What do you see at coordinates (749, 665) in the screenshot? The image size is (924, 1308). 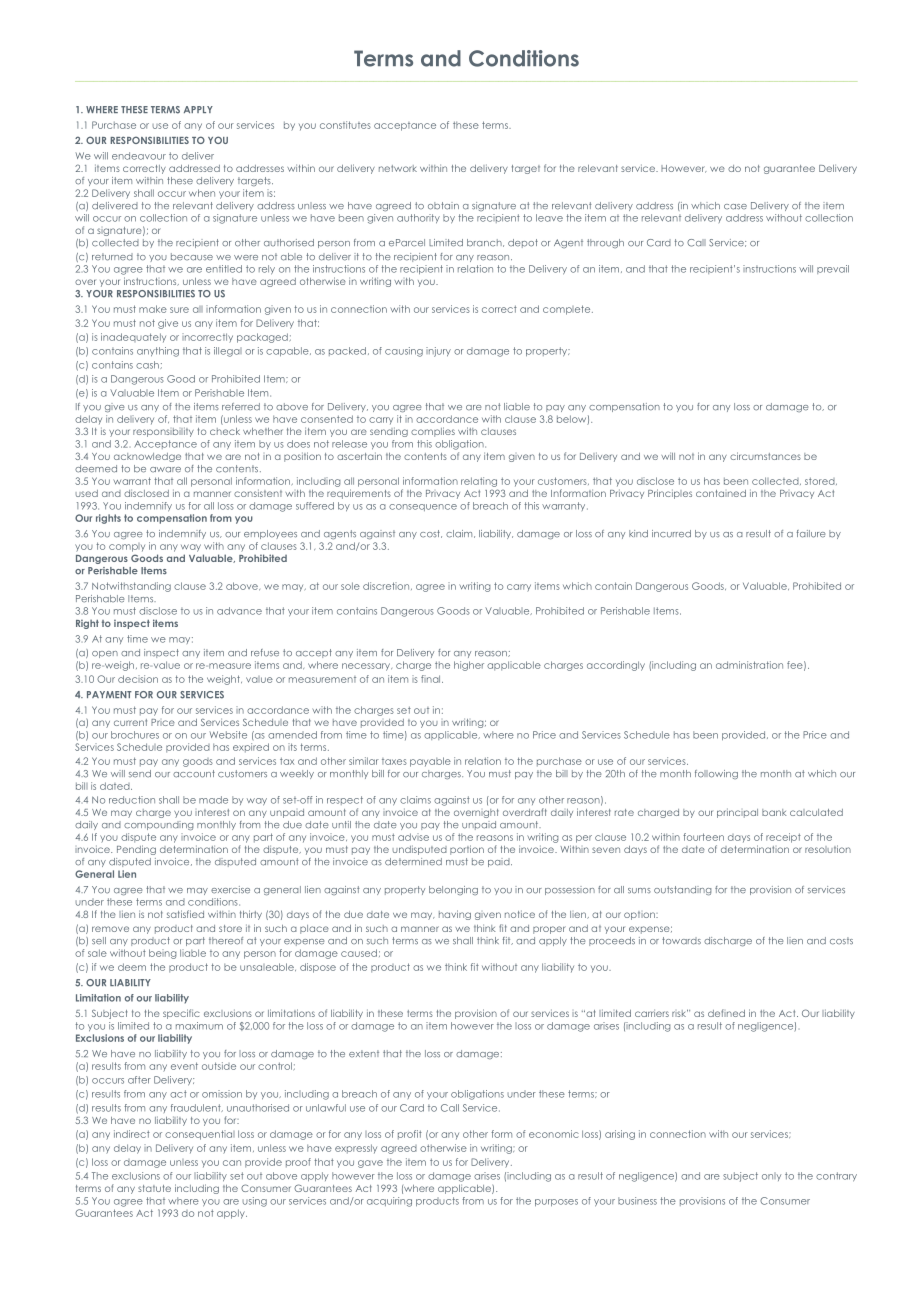 I see `administration` at bounding box center [749, 665].
